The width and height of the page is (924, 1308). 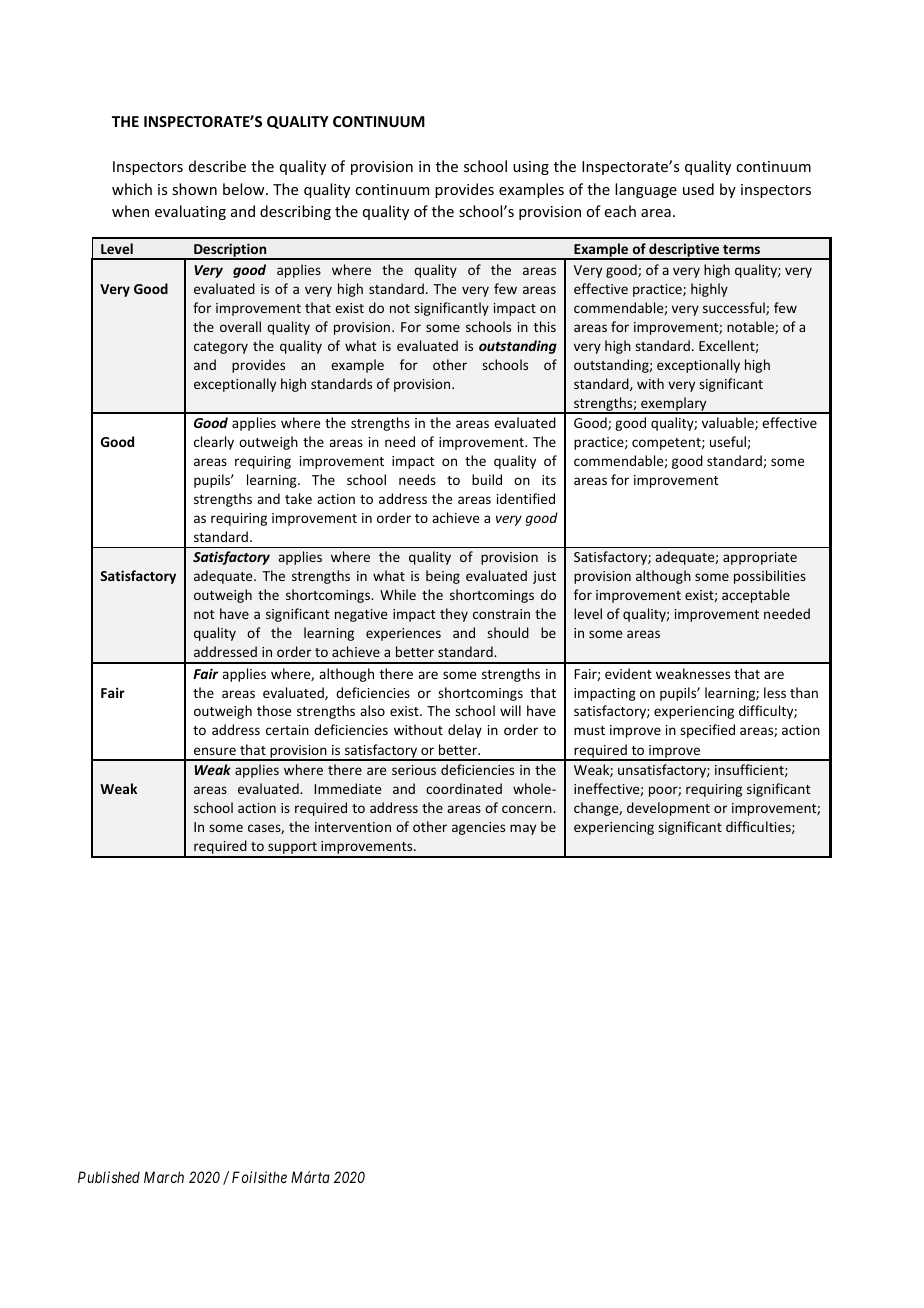 I want to click on may, so click(x=523, y=829).
